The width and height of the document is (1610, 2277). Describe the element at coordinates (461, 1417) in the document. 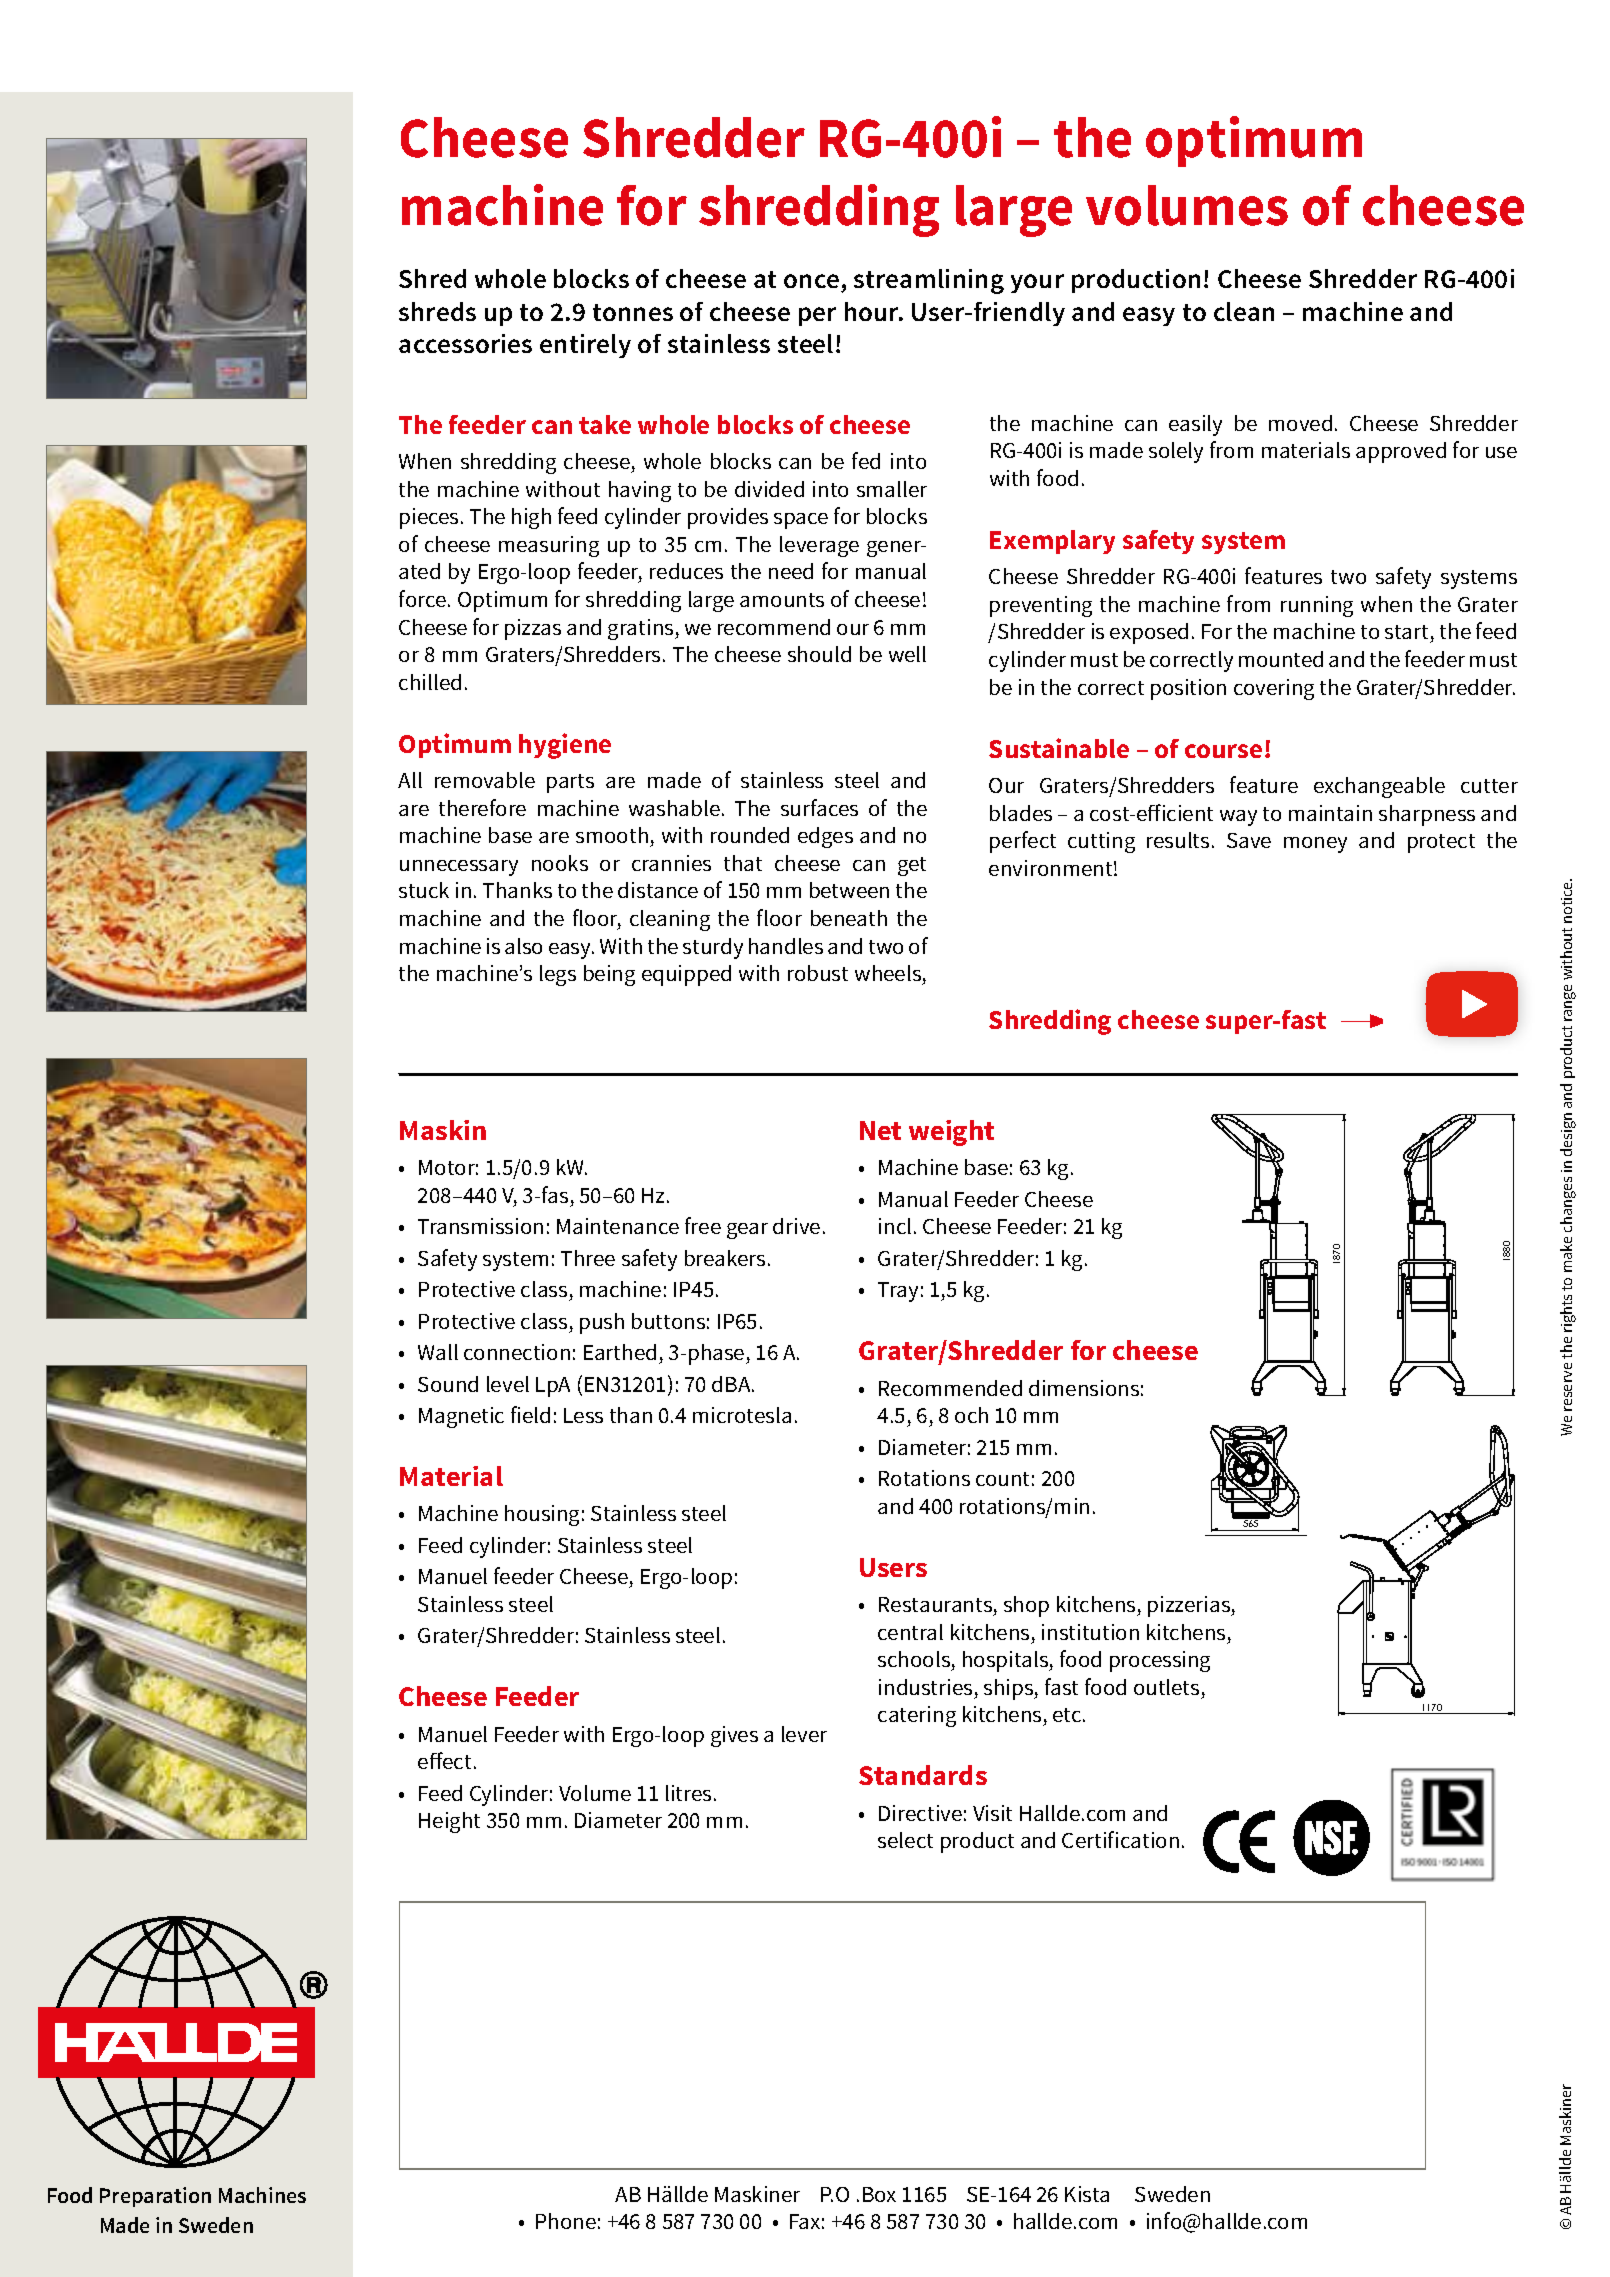

I see `Magnetic` at that location.
